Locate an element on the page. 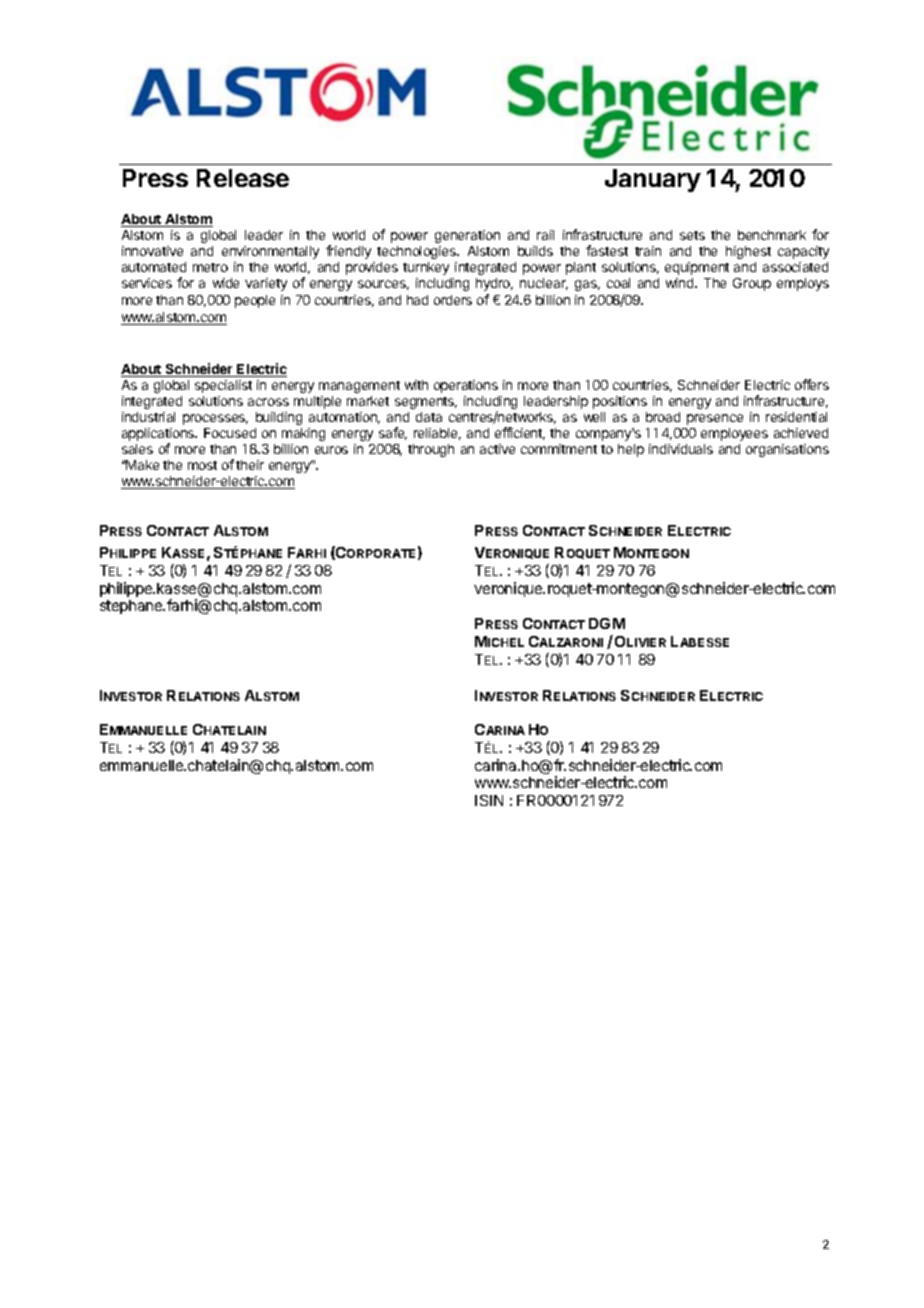 Image resolution: width=924 pixels, height=1308 pixels. DGM is located at coordinates (607, 623).
